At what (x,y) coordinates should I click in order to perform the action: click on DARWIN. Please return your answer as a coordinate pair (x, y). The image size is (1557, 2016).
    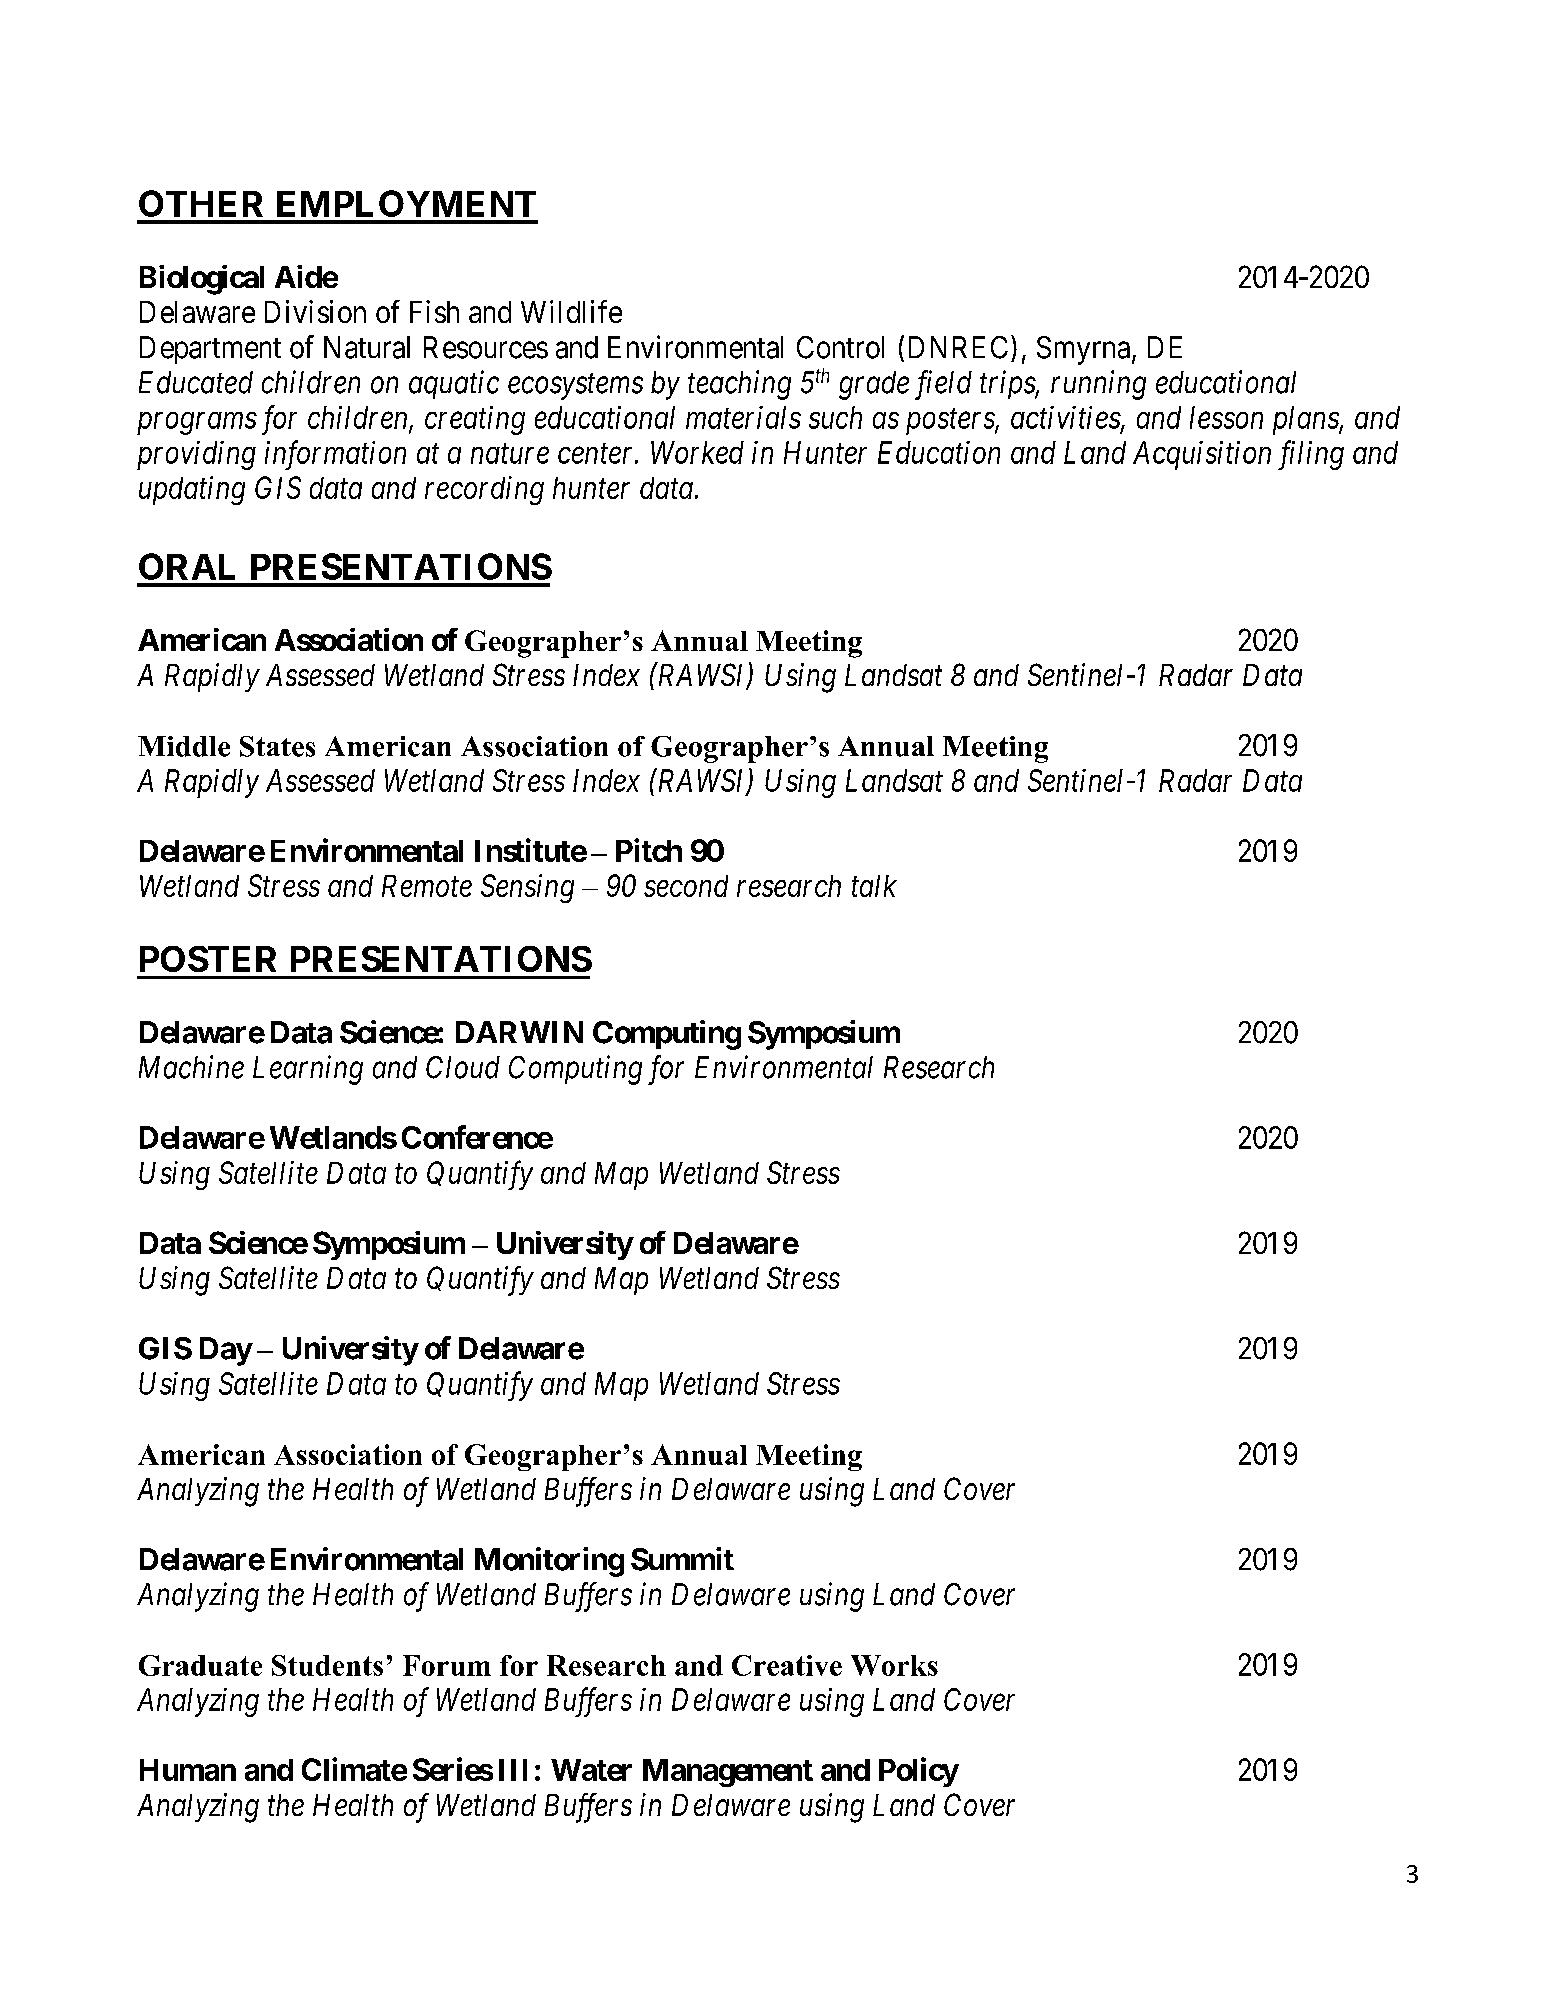
    Looking at the image, I should click on (519, 1032).
